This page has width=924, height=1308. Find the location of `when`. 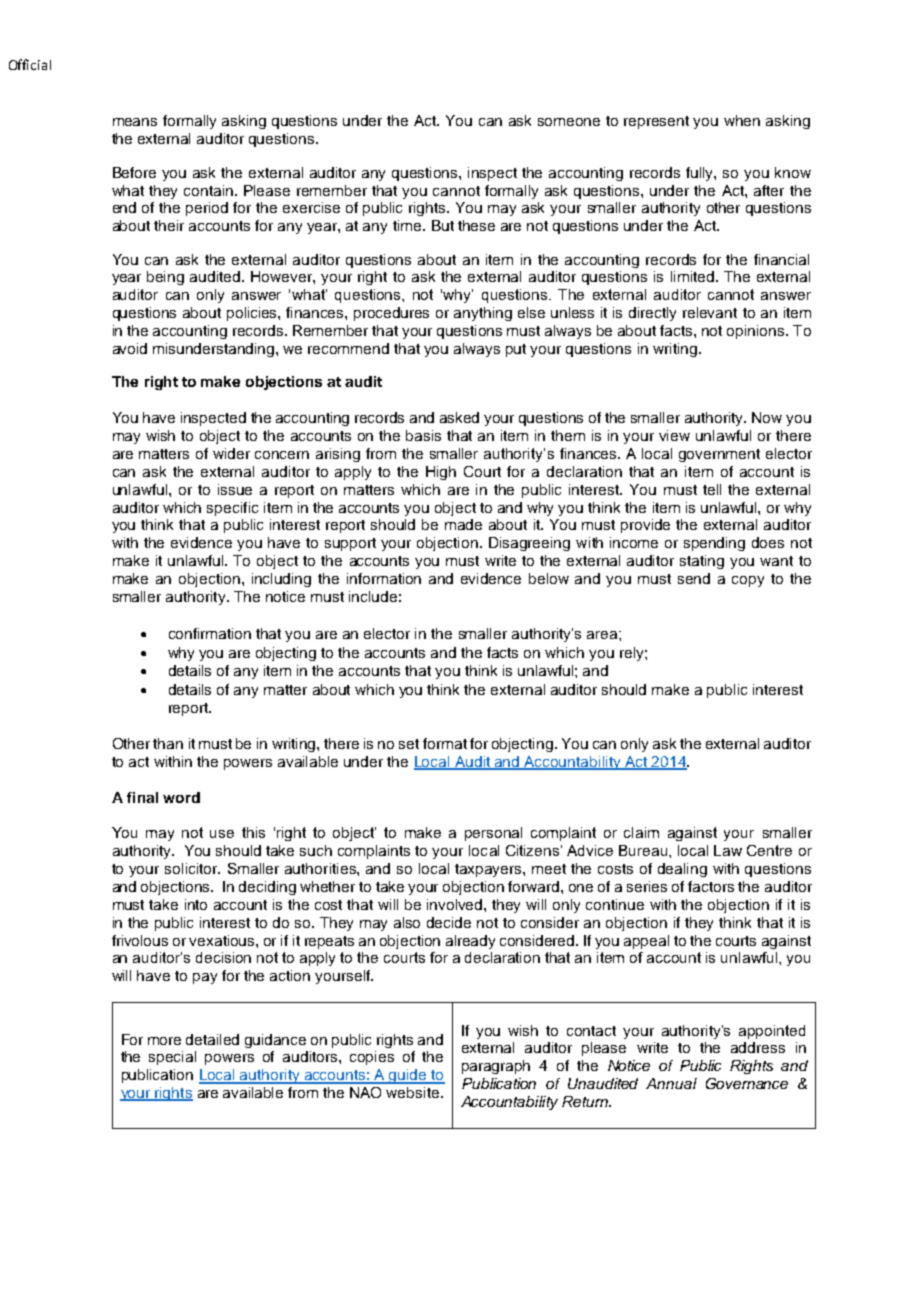

when is located at coordinates (742, 120).
